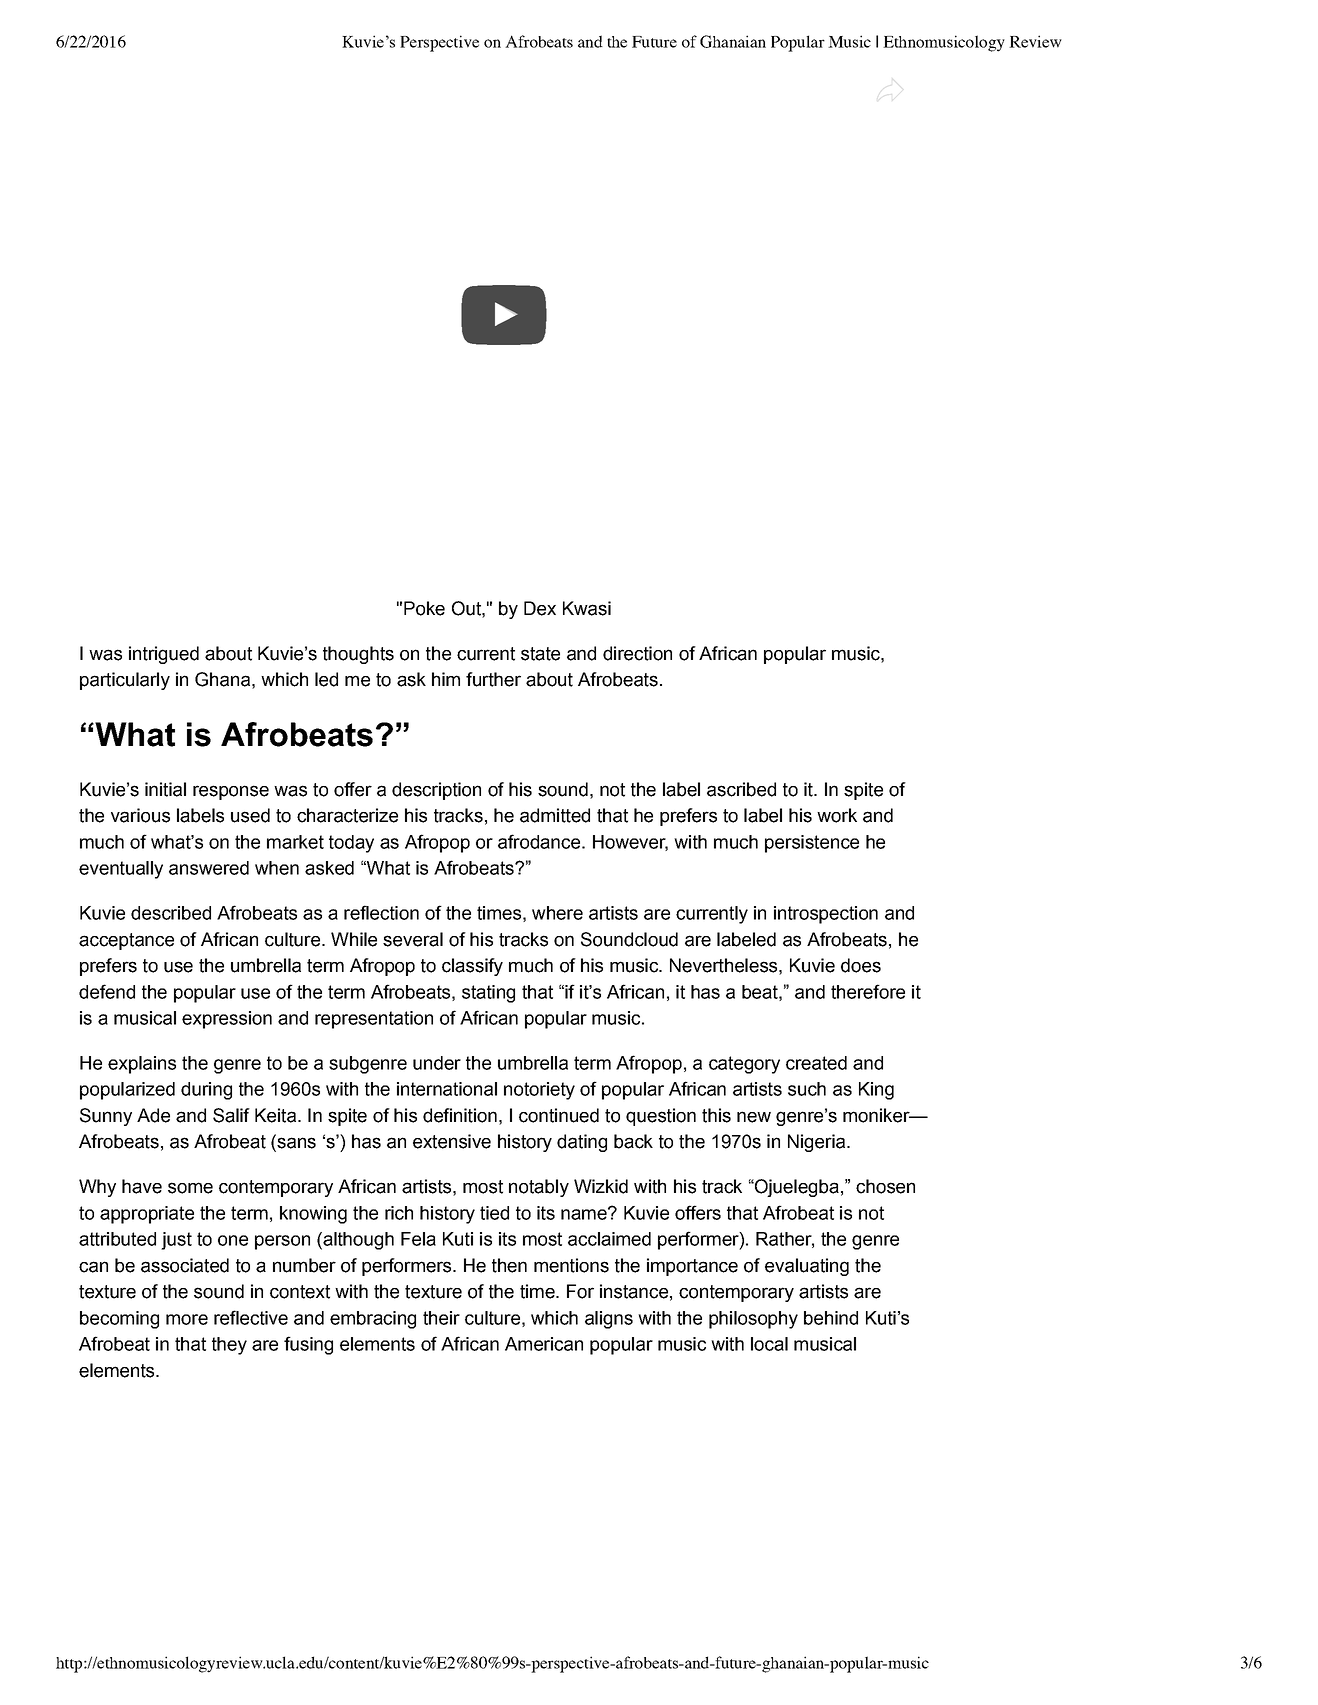 This page has width=1318, height=1705. Describe the element at coordinates (441, 1318) in the page. I see `their` at that location.
